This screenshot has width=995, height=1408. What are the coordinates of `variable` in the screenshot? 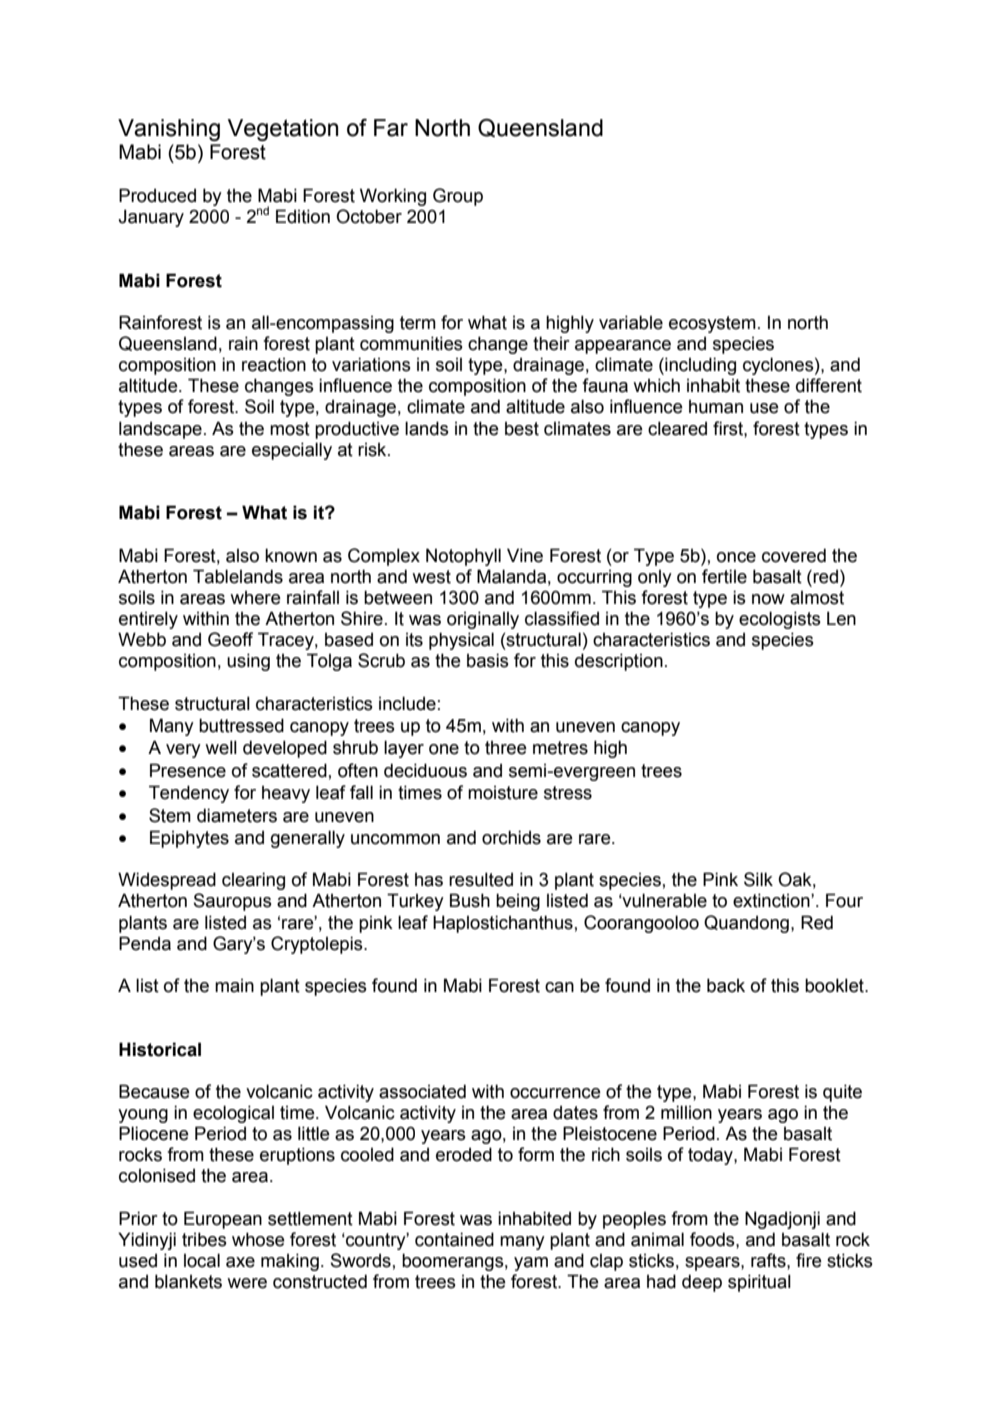 It's located at (631, 322).
